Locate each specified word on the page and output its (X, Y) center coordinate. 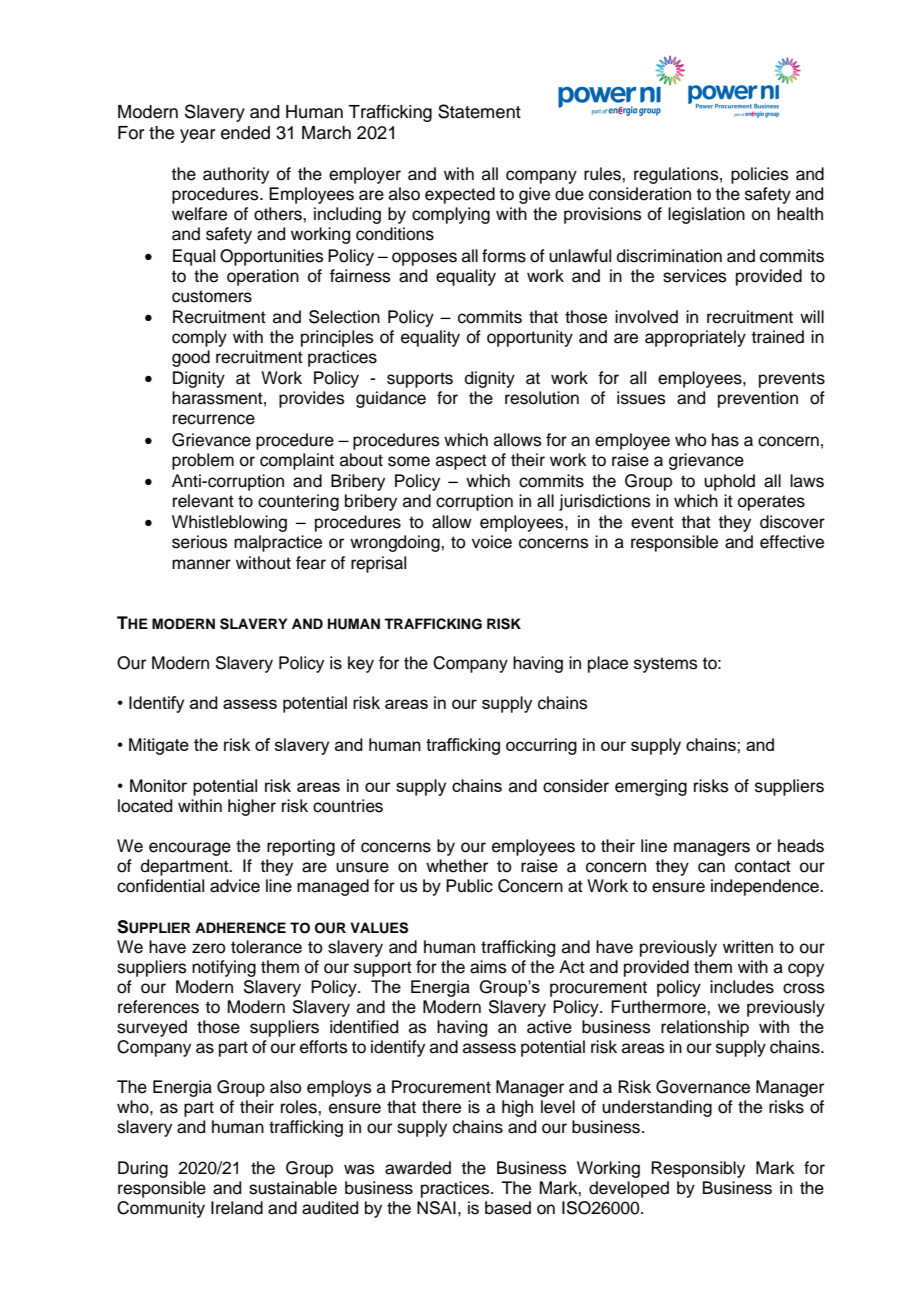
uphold (729, 482)
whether (457, 866)
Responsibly (698, 1169)
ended (245, 133)
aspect (461, 462)
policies (760, 175)
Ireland (237, 1208)
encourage (190, 849)
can (711, 867)
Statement (479, 111)
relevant (203, 501)
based (508, 1208)
